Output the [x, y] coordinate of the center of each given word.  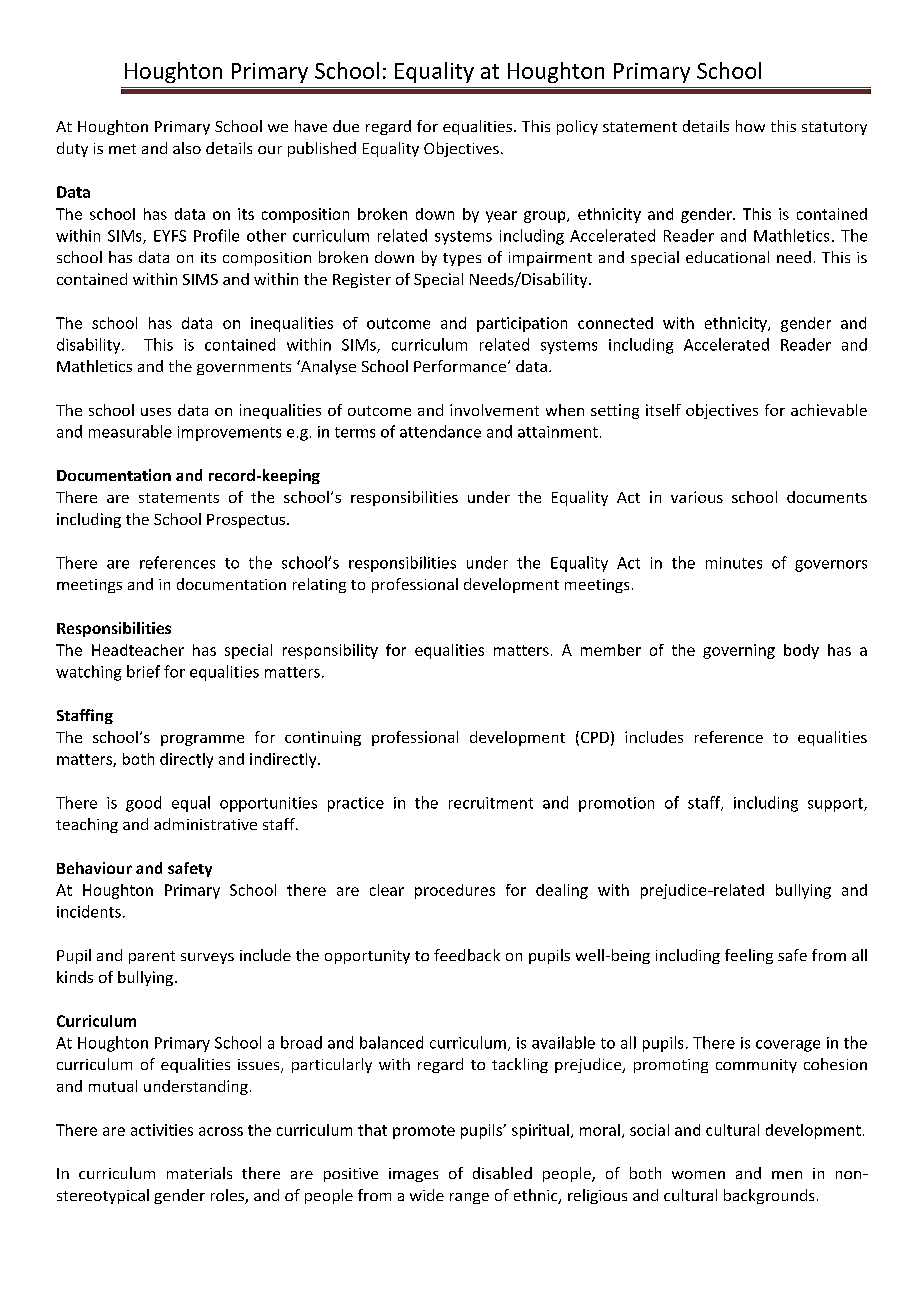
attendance [440, 431]
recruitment [491, 803]
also [187, 148]
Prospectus [247, 521]
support [836, 805]
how [750, 126]
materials [199, 1173]
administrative [205, 824]
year [501, 217]
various [697, 497]
